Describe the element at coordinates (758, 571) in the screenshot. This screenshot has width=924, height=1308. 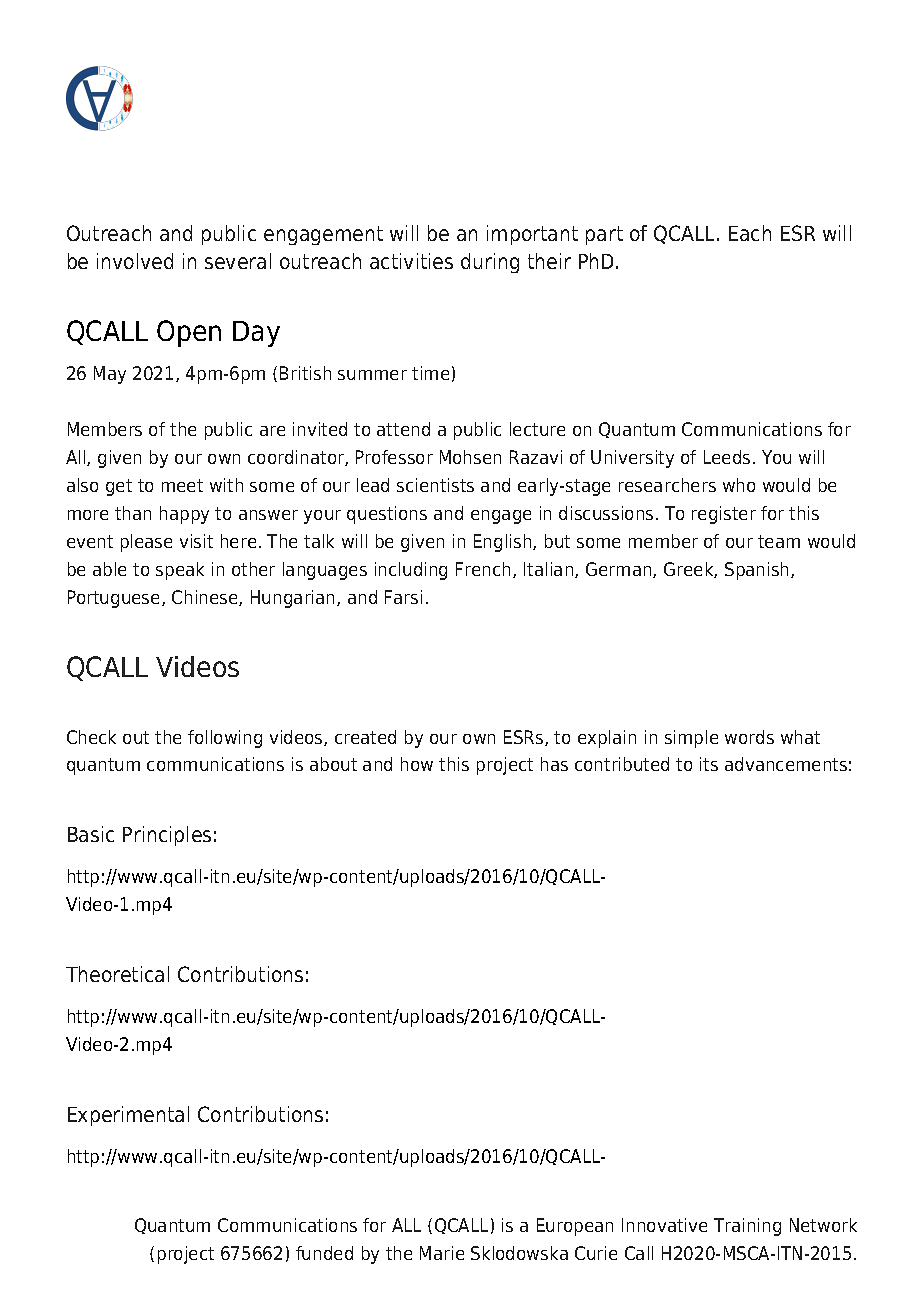
I see `Spanish` at that location.
